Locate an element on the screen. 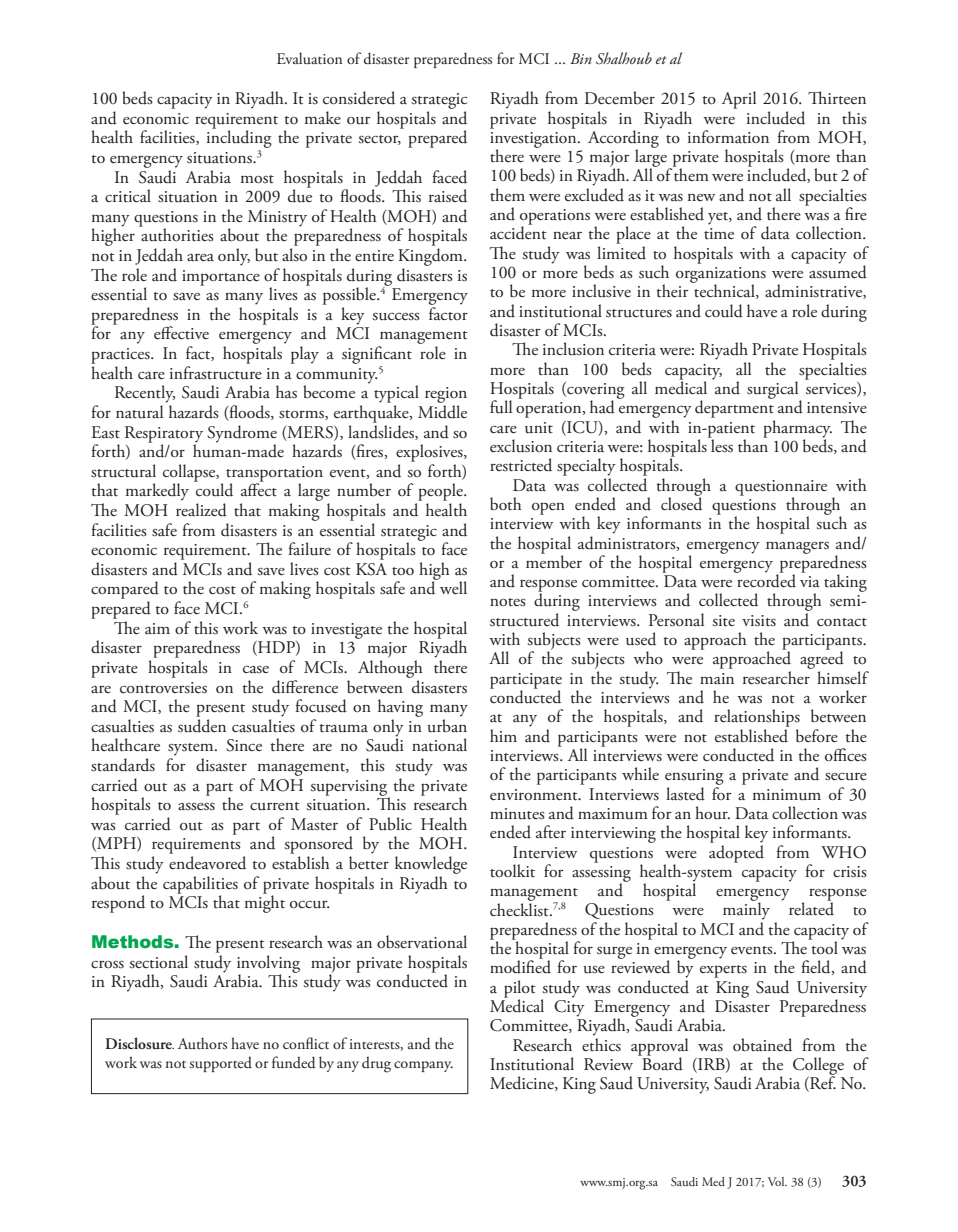 This screenshot has width=958, height=1232. current is located at coordinates (275, 806).
